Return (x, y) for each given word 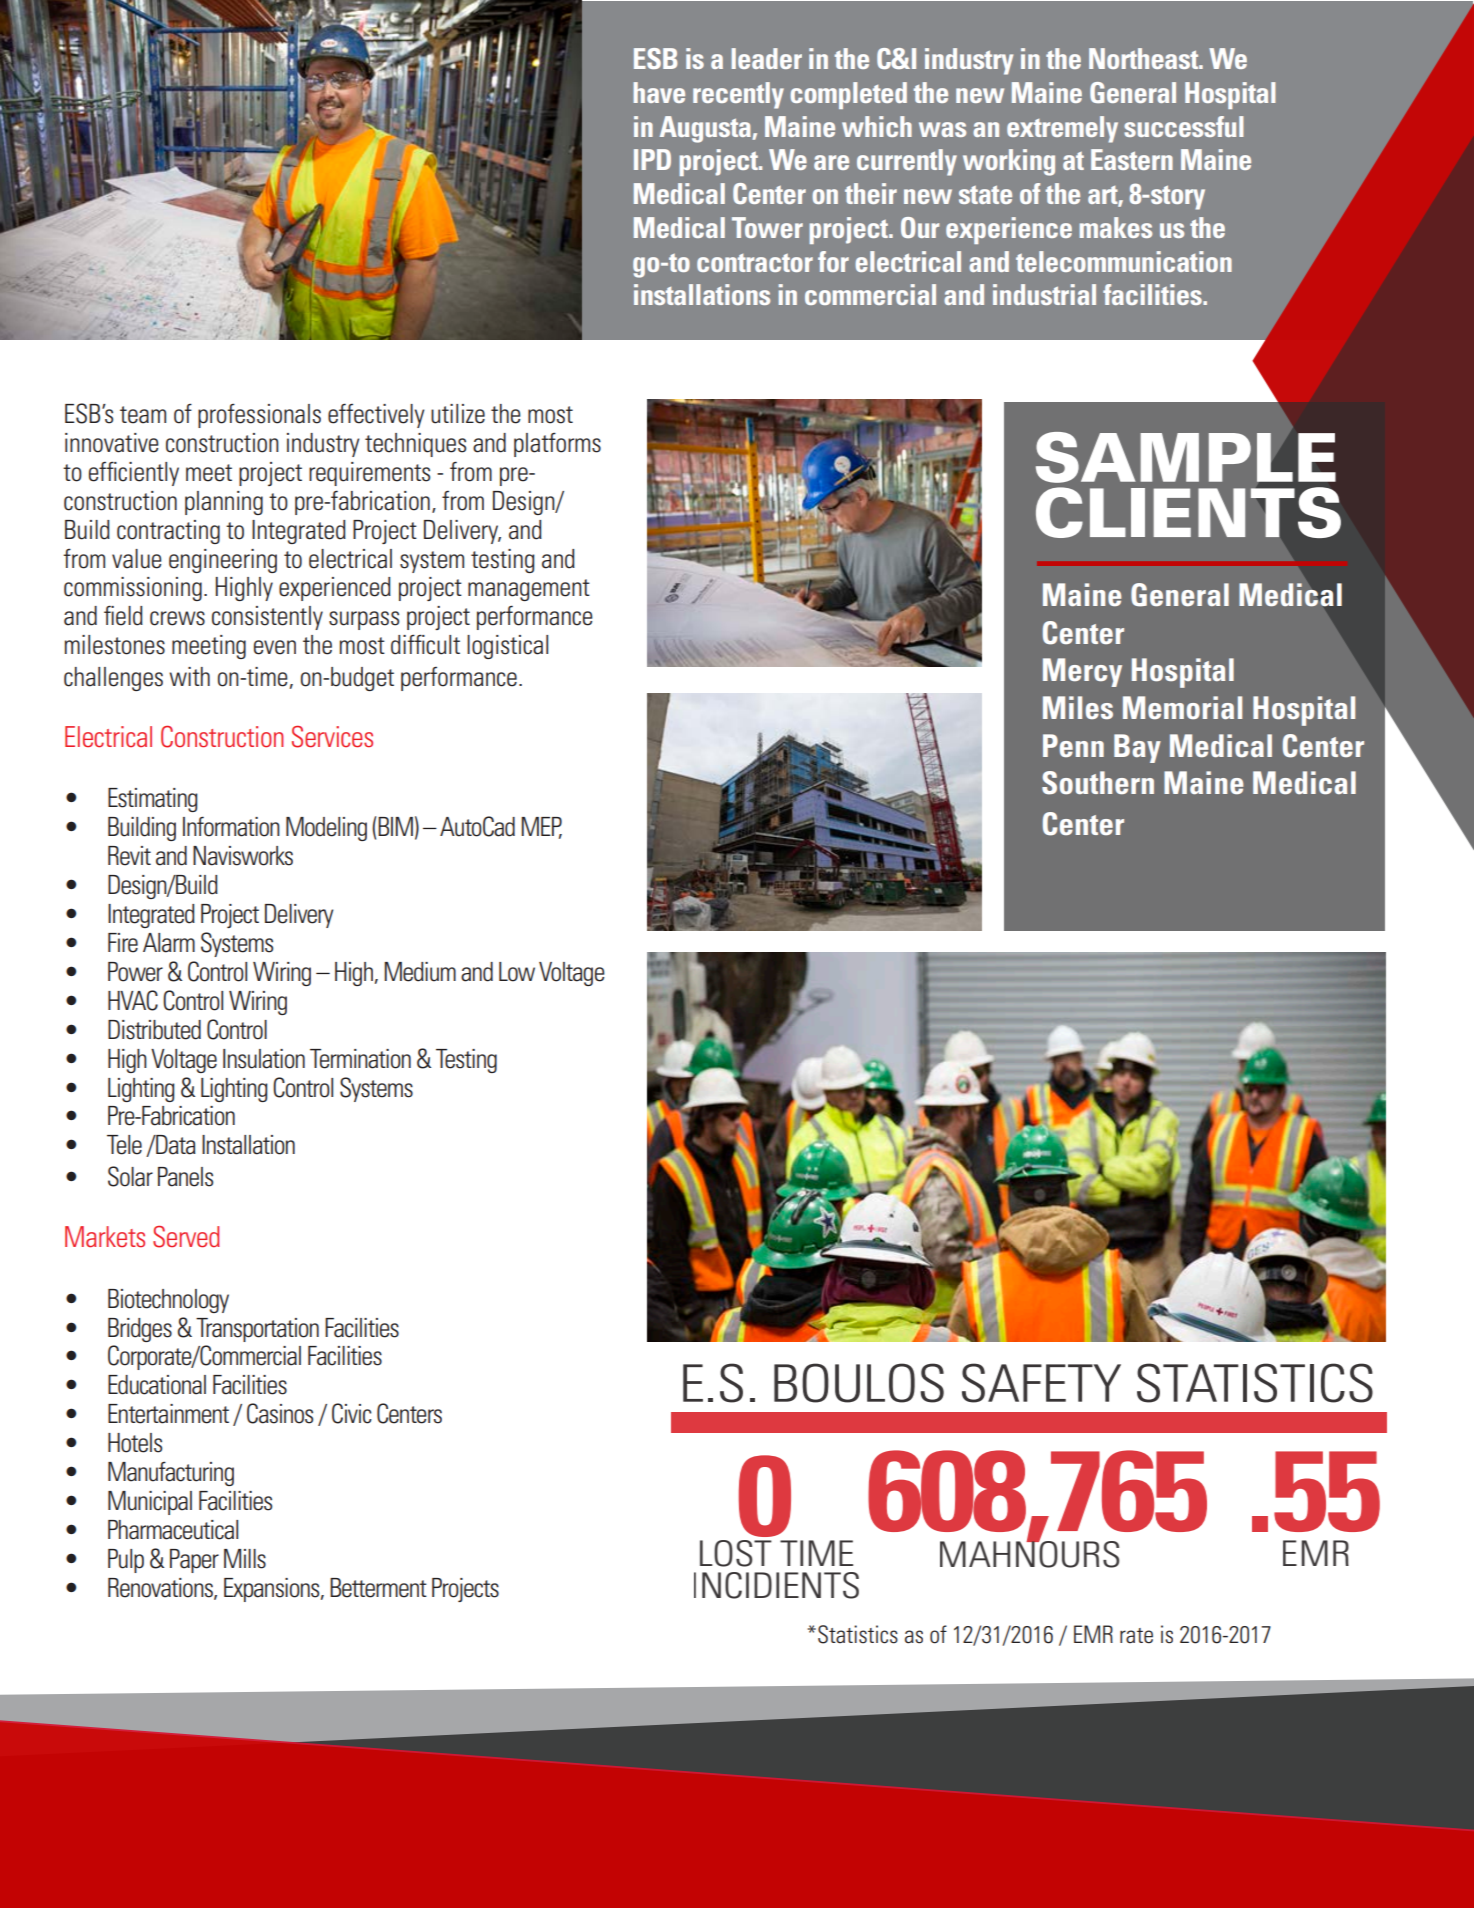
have (659, 92)
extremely (1062, 129)
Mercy (1082, 672)
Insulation (264, 1059)
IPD (652, 159)
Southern (1098, 783)
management (529, 590)
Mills (245, 1559)
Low (517, 972)
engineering (223, 561)
